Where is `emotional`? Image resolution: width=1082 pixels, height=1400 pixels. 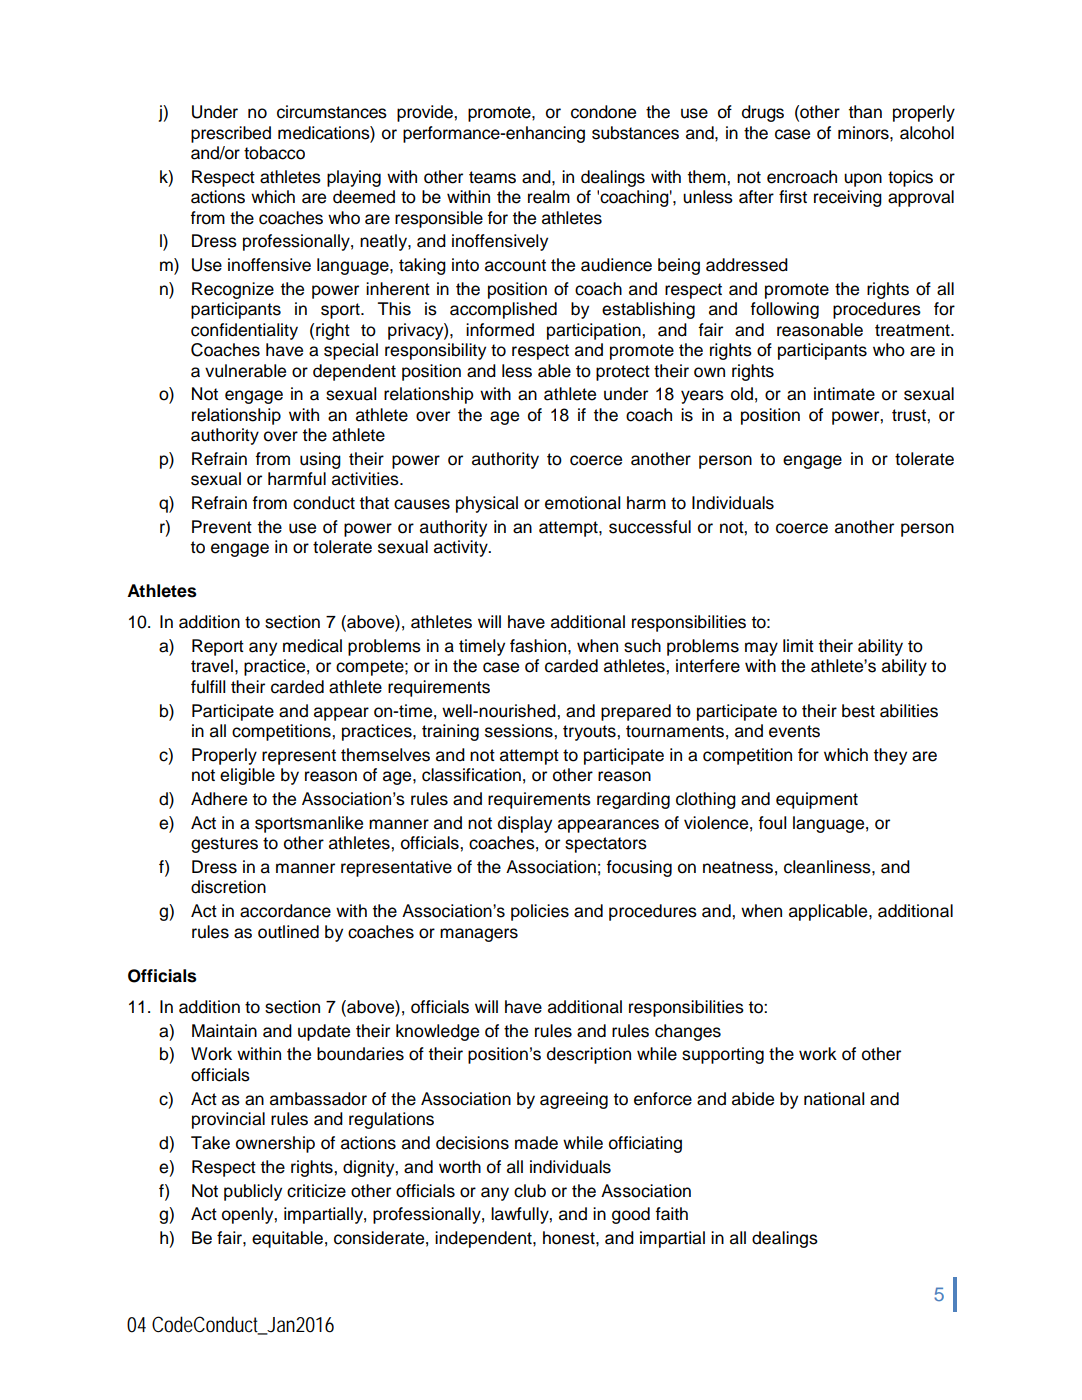
emotional is located at coordinates (582, 503).
